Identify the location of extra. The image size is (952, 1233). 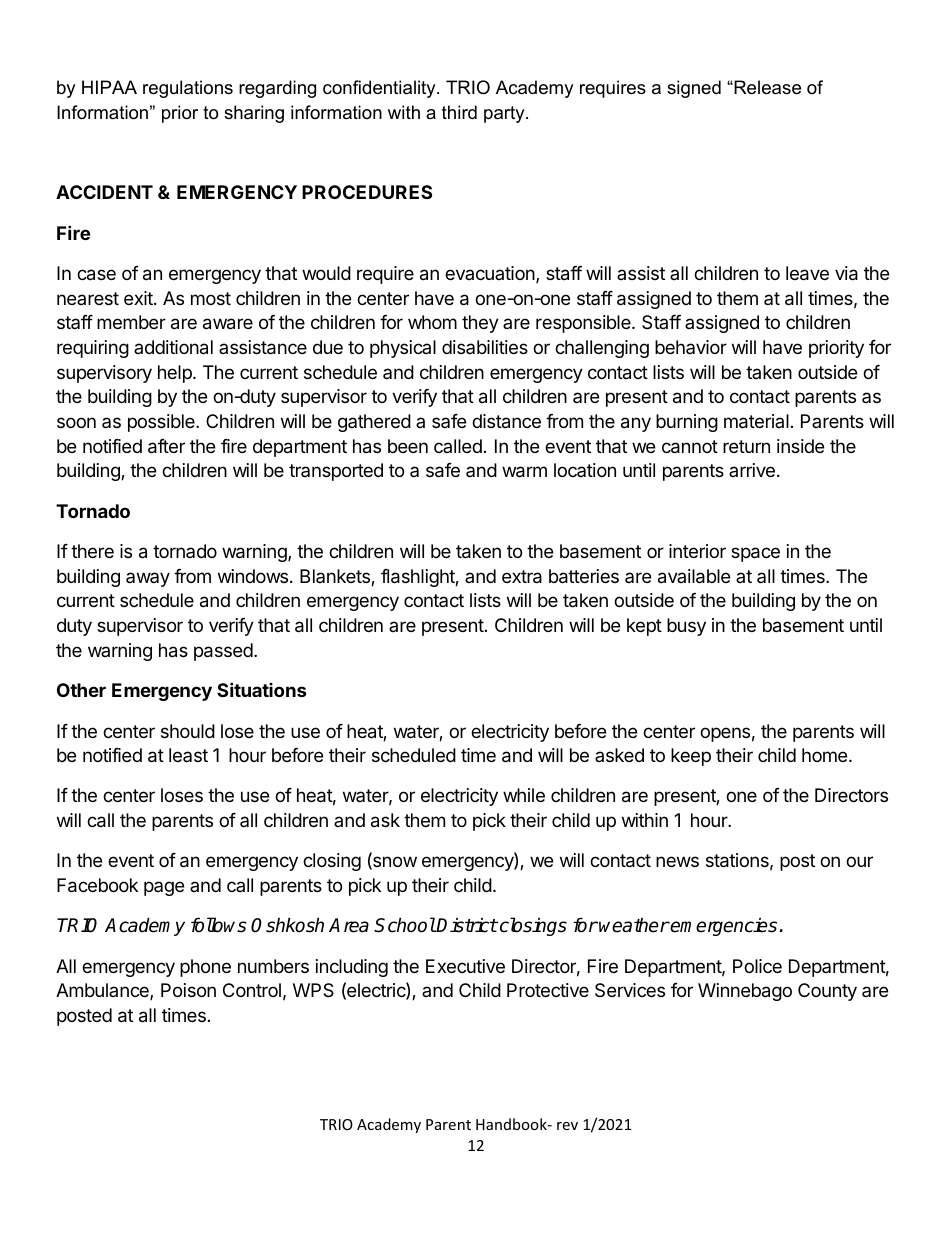
(522, 577).
